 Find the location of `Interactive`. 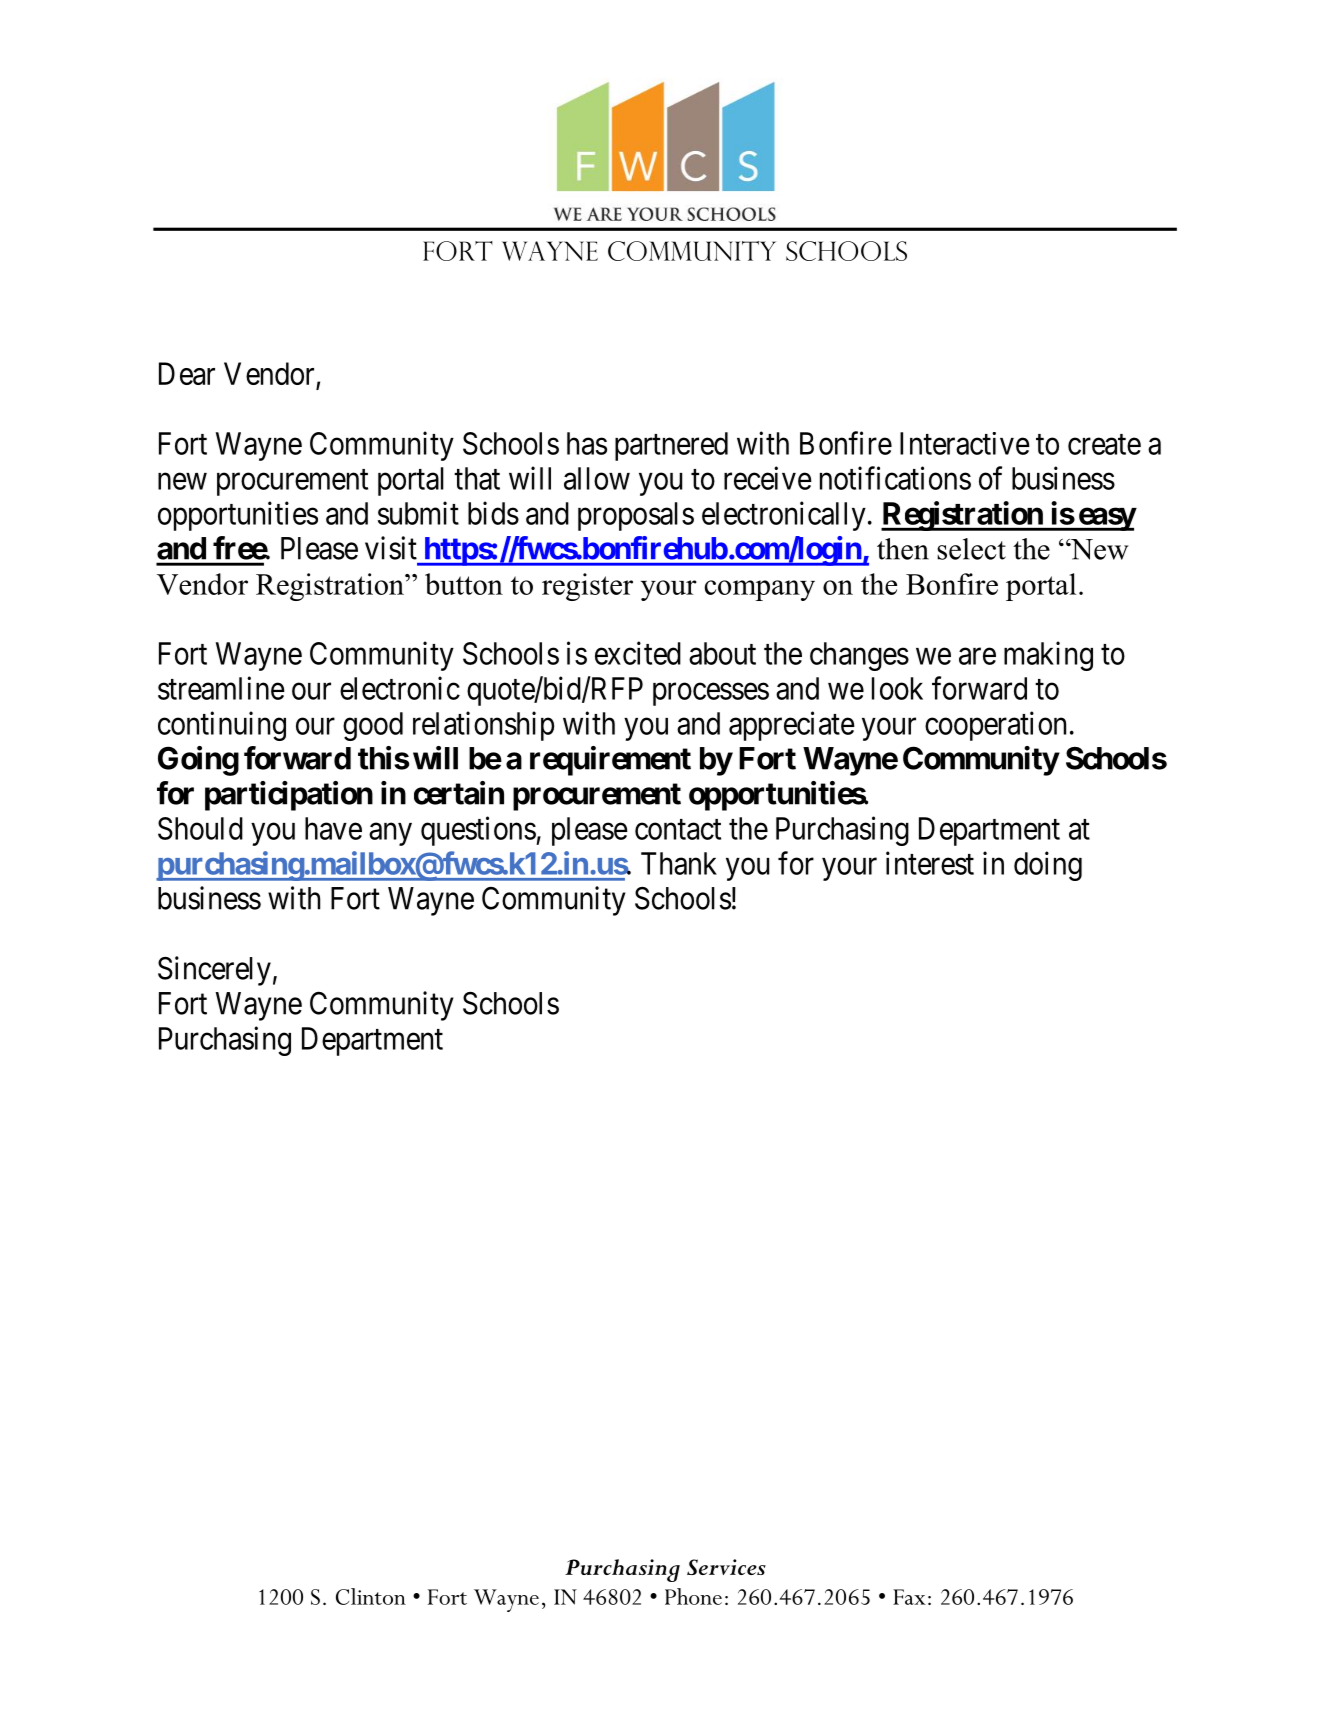

Interactive is located at coordinates (965, 443).
